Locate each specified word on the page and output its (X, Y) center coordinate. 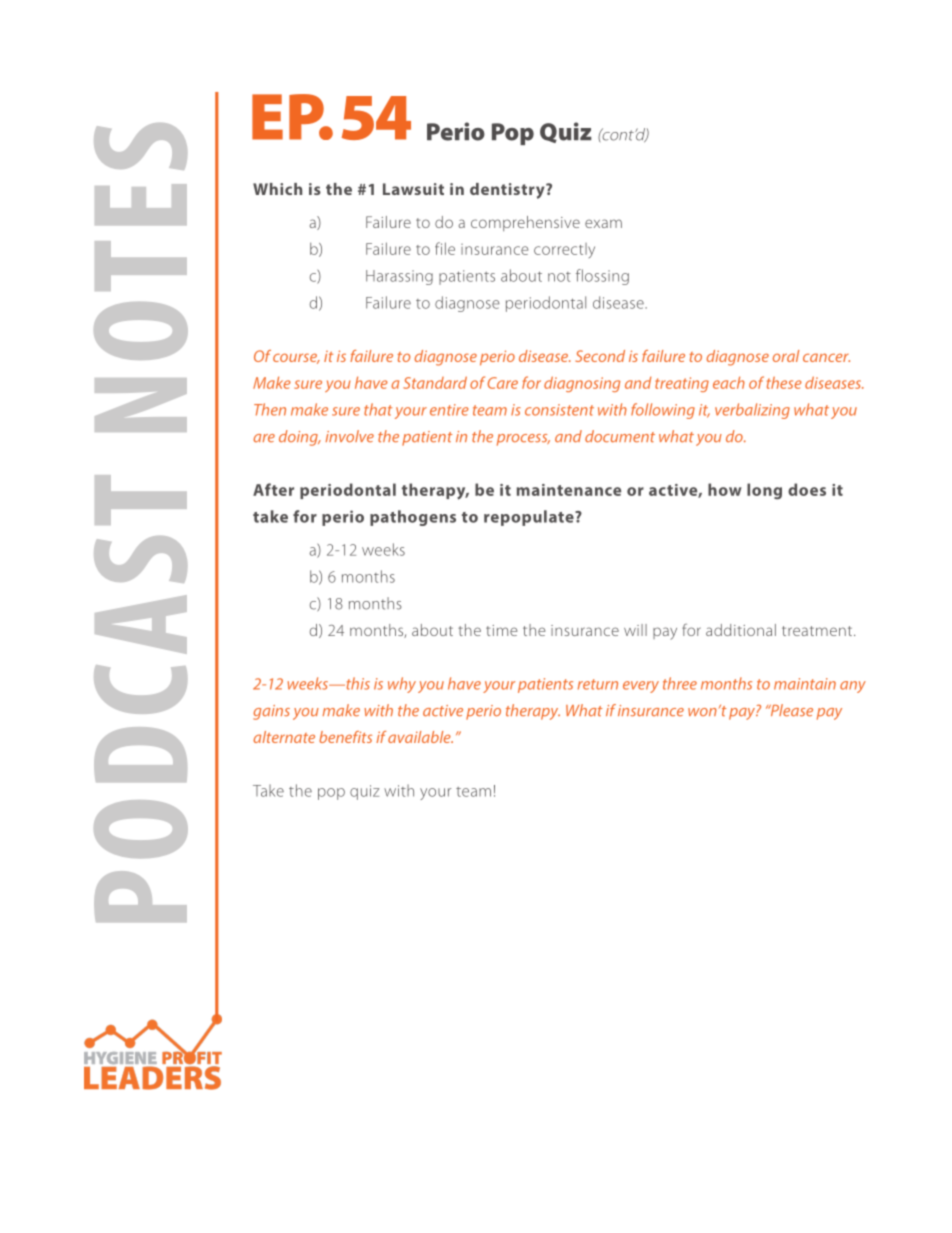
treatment (818, 631)
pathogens (413, 518)
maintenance (569, 490)
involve (350, 436)
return (598, 684)
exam (603, 223)
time (501, 630)
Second (600, 356)
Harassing (399, 277)
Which (277, 189)
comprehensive (525, 223)
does (807, 489)
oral (786, 356)
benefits (345, 737)
